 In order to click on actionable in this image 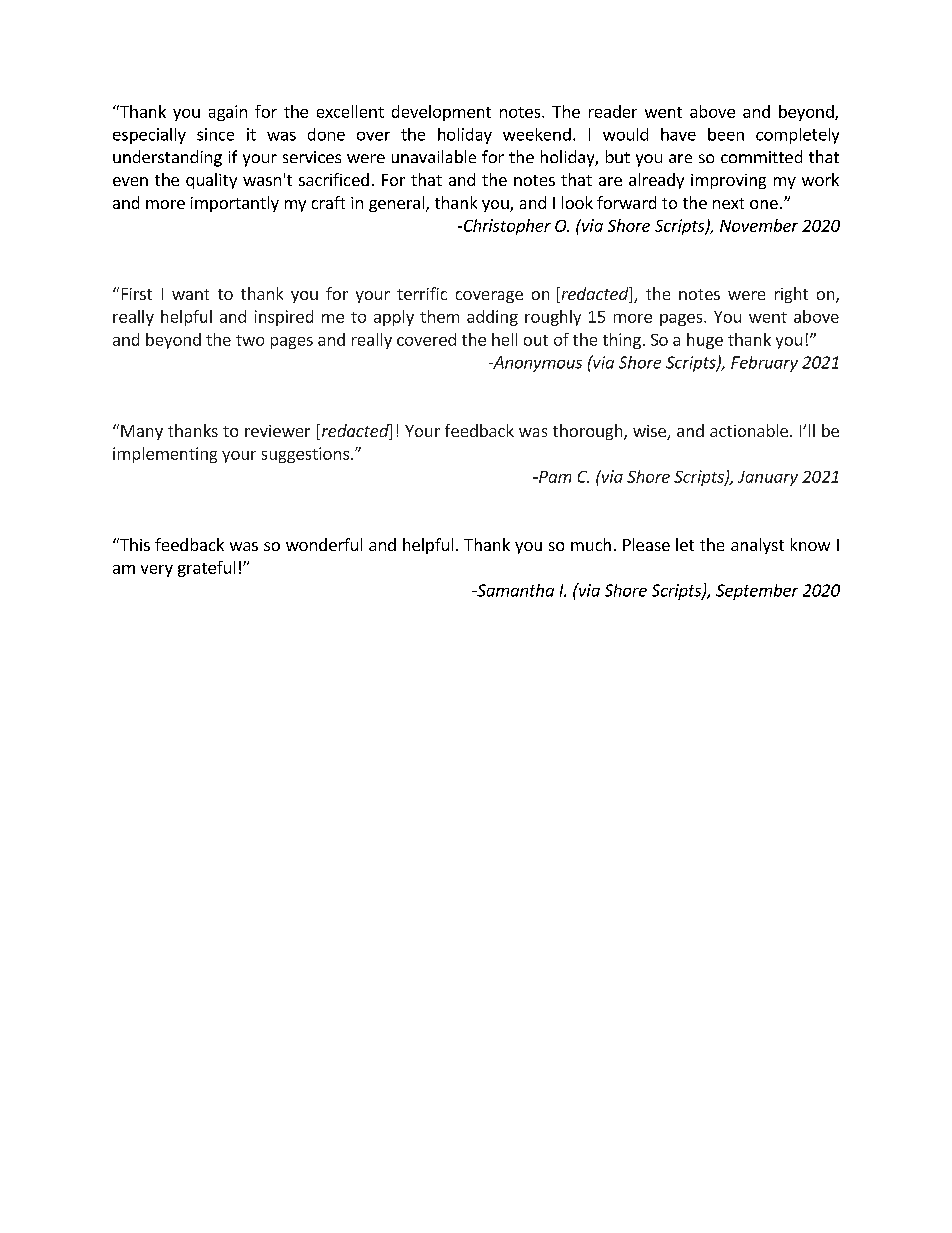, I will do `click(749, 430)`.
